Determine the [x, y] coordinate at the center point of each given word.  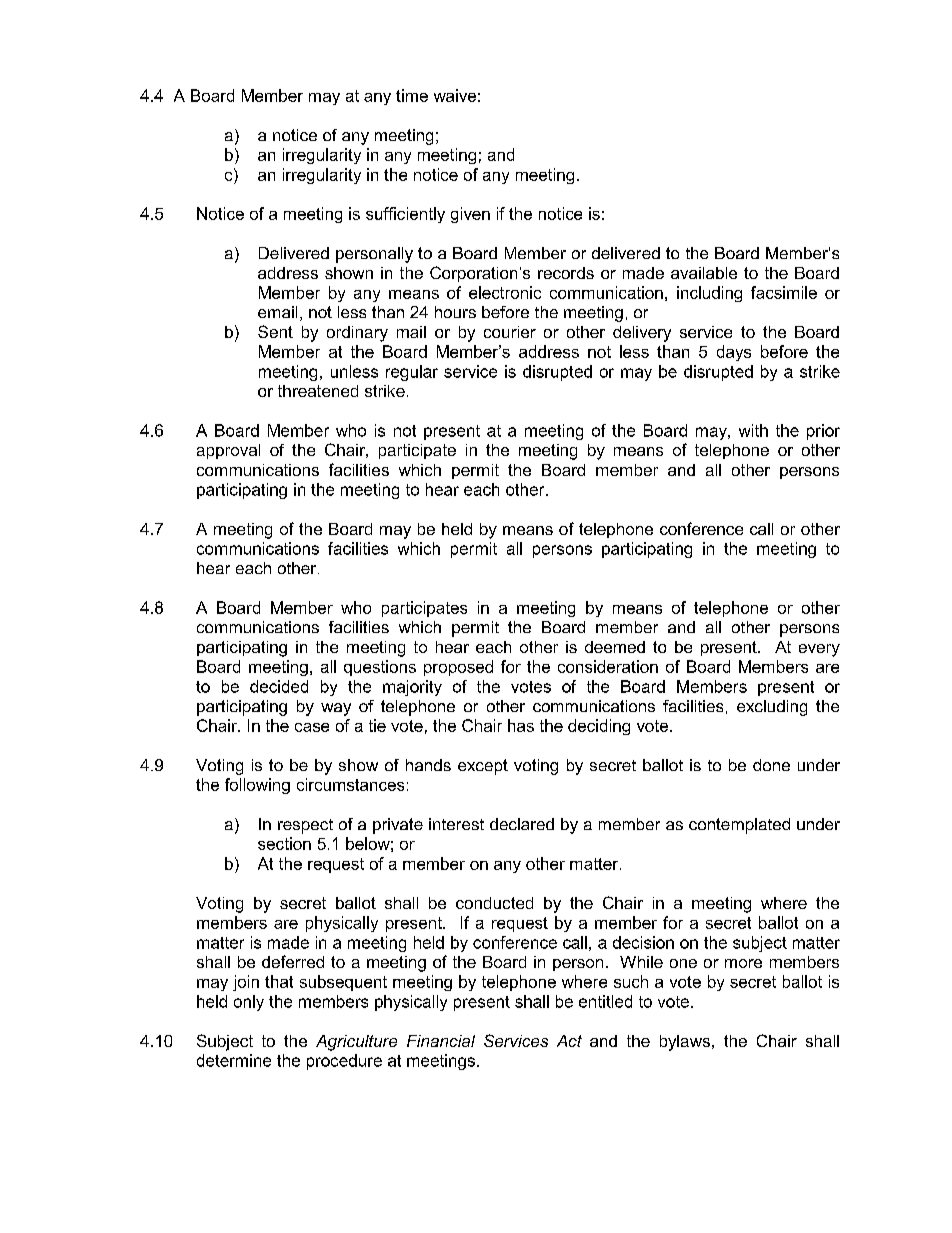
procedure [344, 1062]
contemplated [739, 826]
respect [305, 826]
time [412, 95]
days [734, 353]
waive [455, 95]
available [704, 273]
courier [510, 332]
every [819, 650]
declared [522, 824]
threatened [318, 391]
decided [279, 686]
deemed [615, 647]
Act [569, 1041]
